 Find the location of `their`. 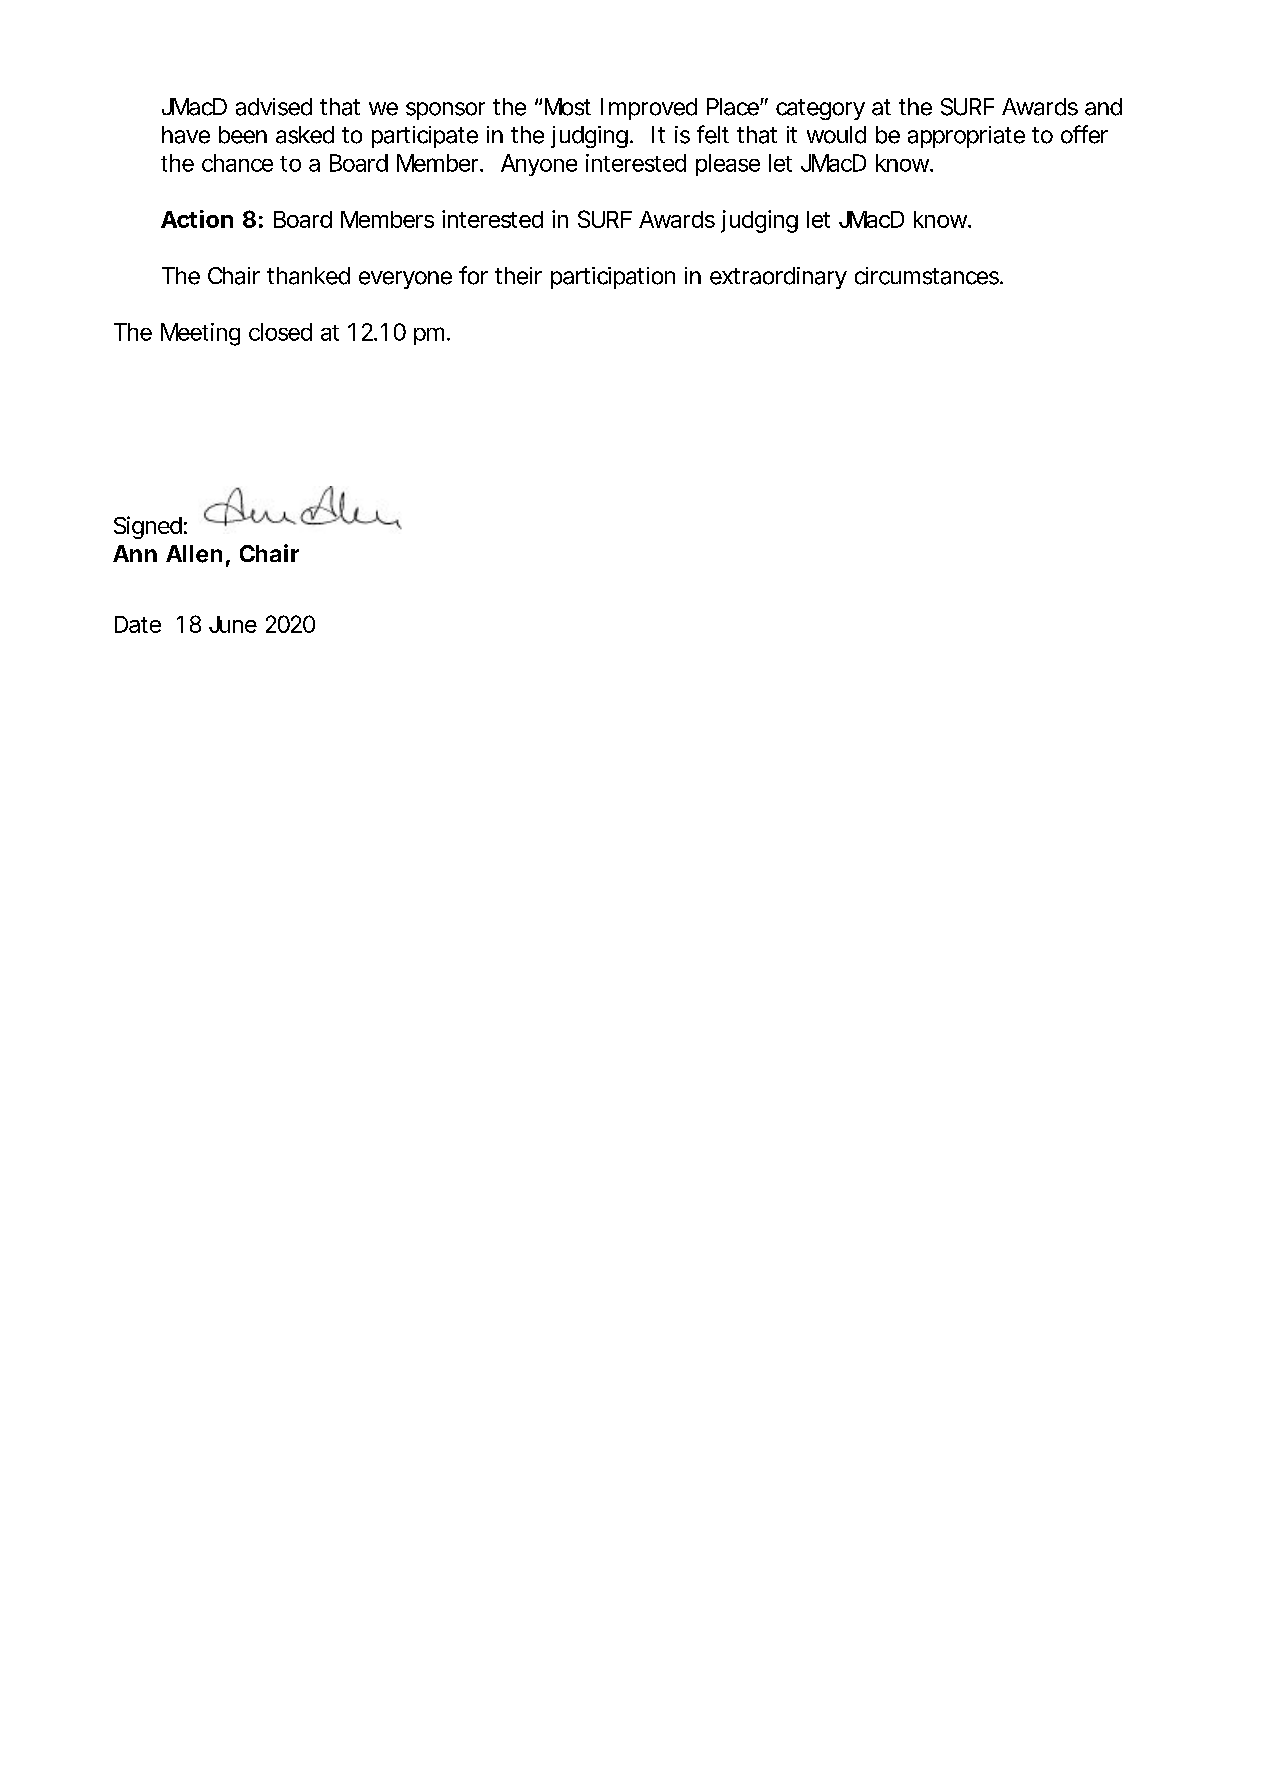

their is located at coordinates (518, 276).
